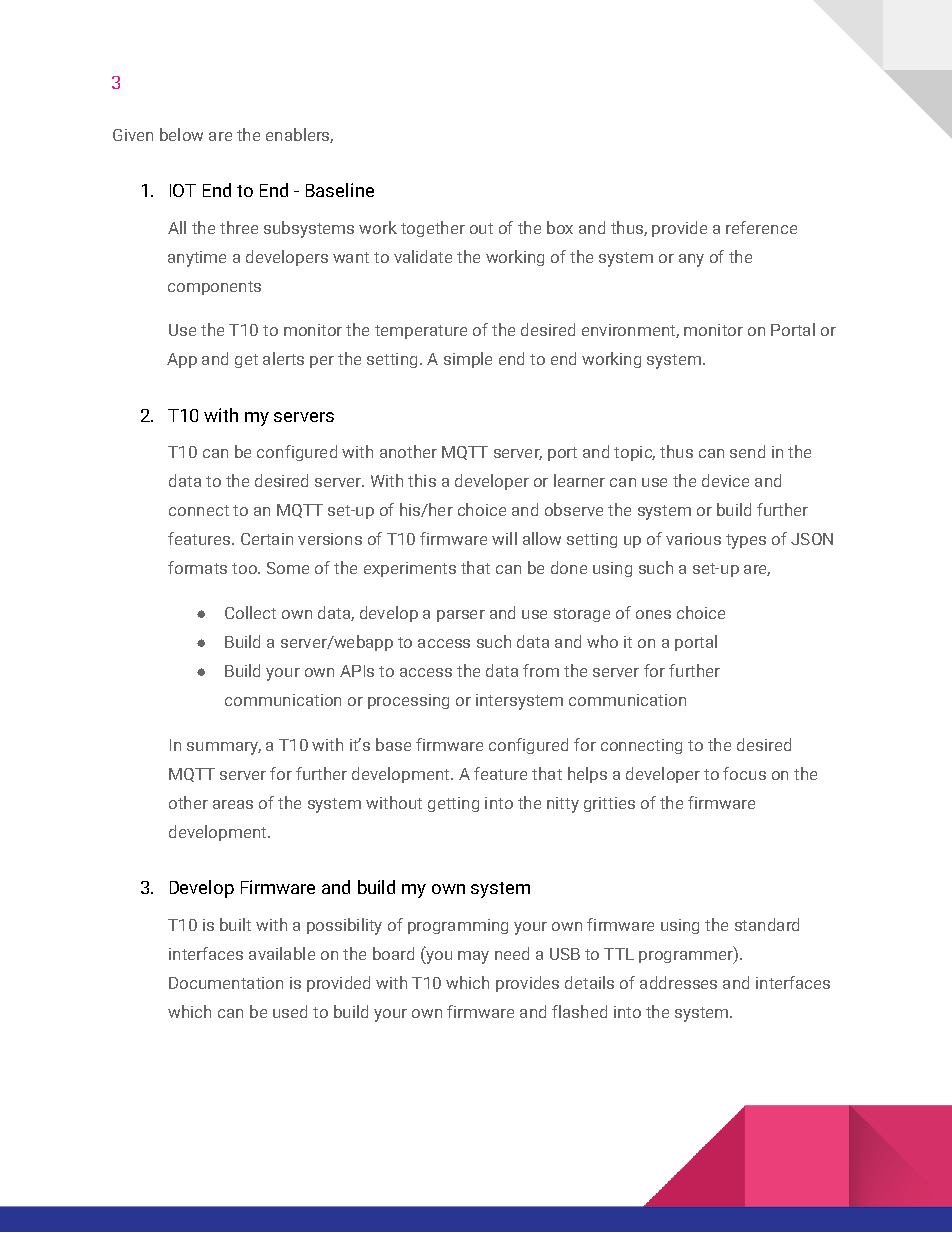 This screenshot has height=1233, width=952. I want to click on together, so click(433, 229).
